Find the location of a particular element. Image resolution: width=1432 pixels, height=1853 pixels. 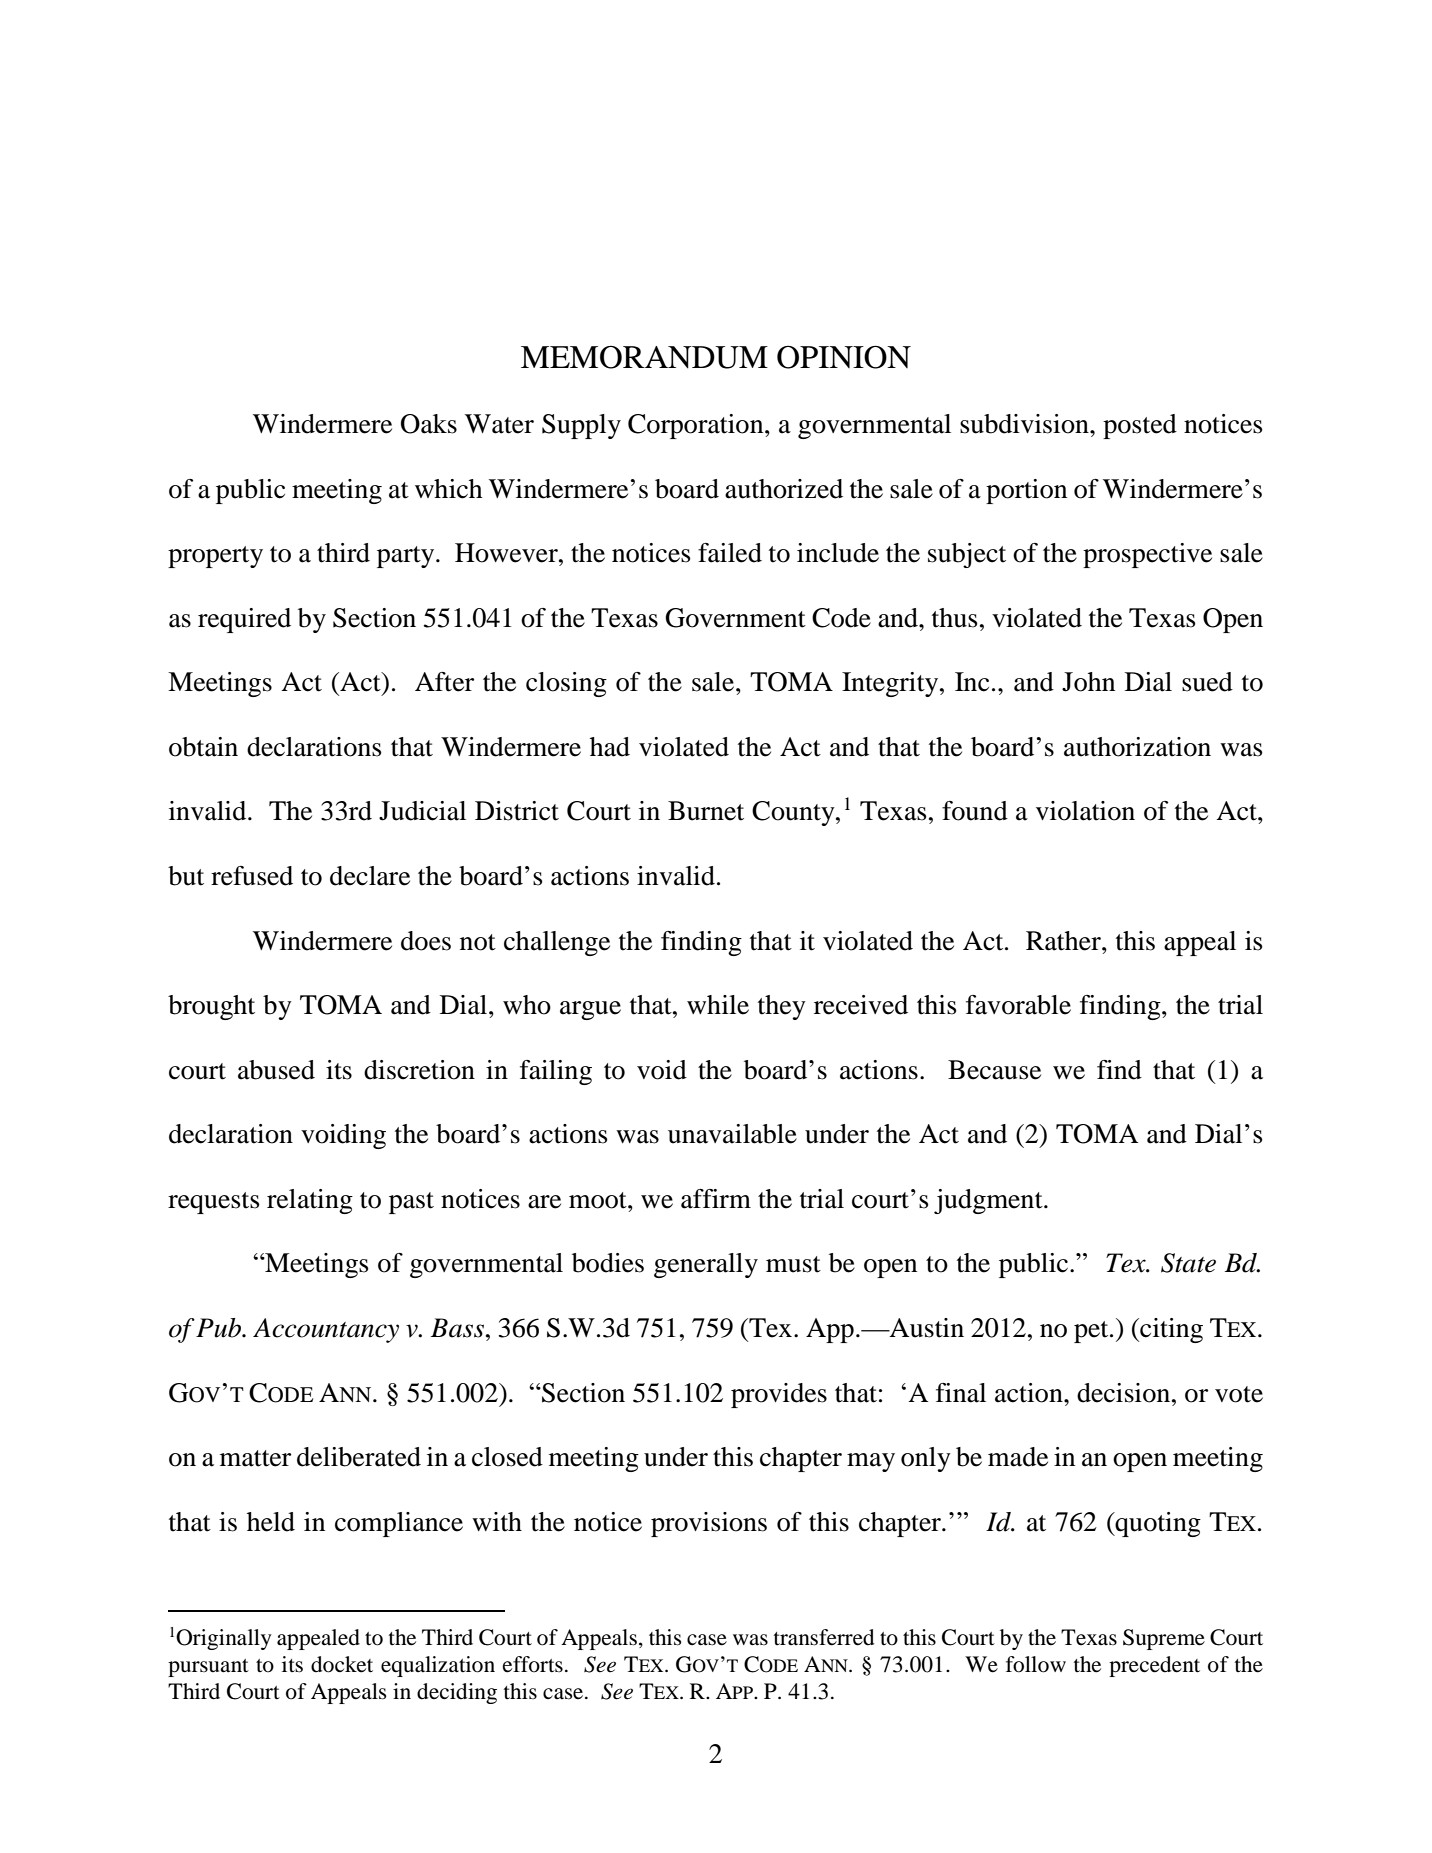

Corporation is located at coordinates (697, 426).
